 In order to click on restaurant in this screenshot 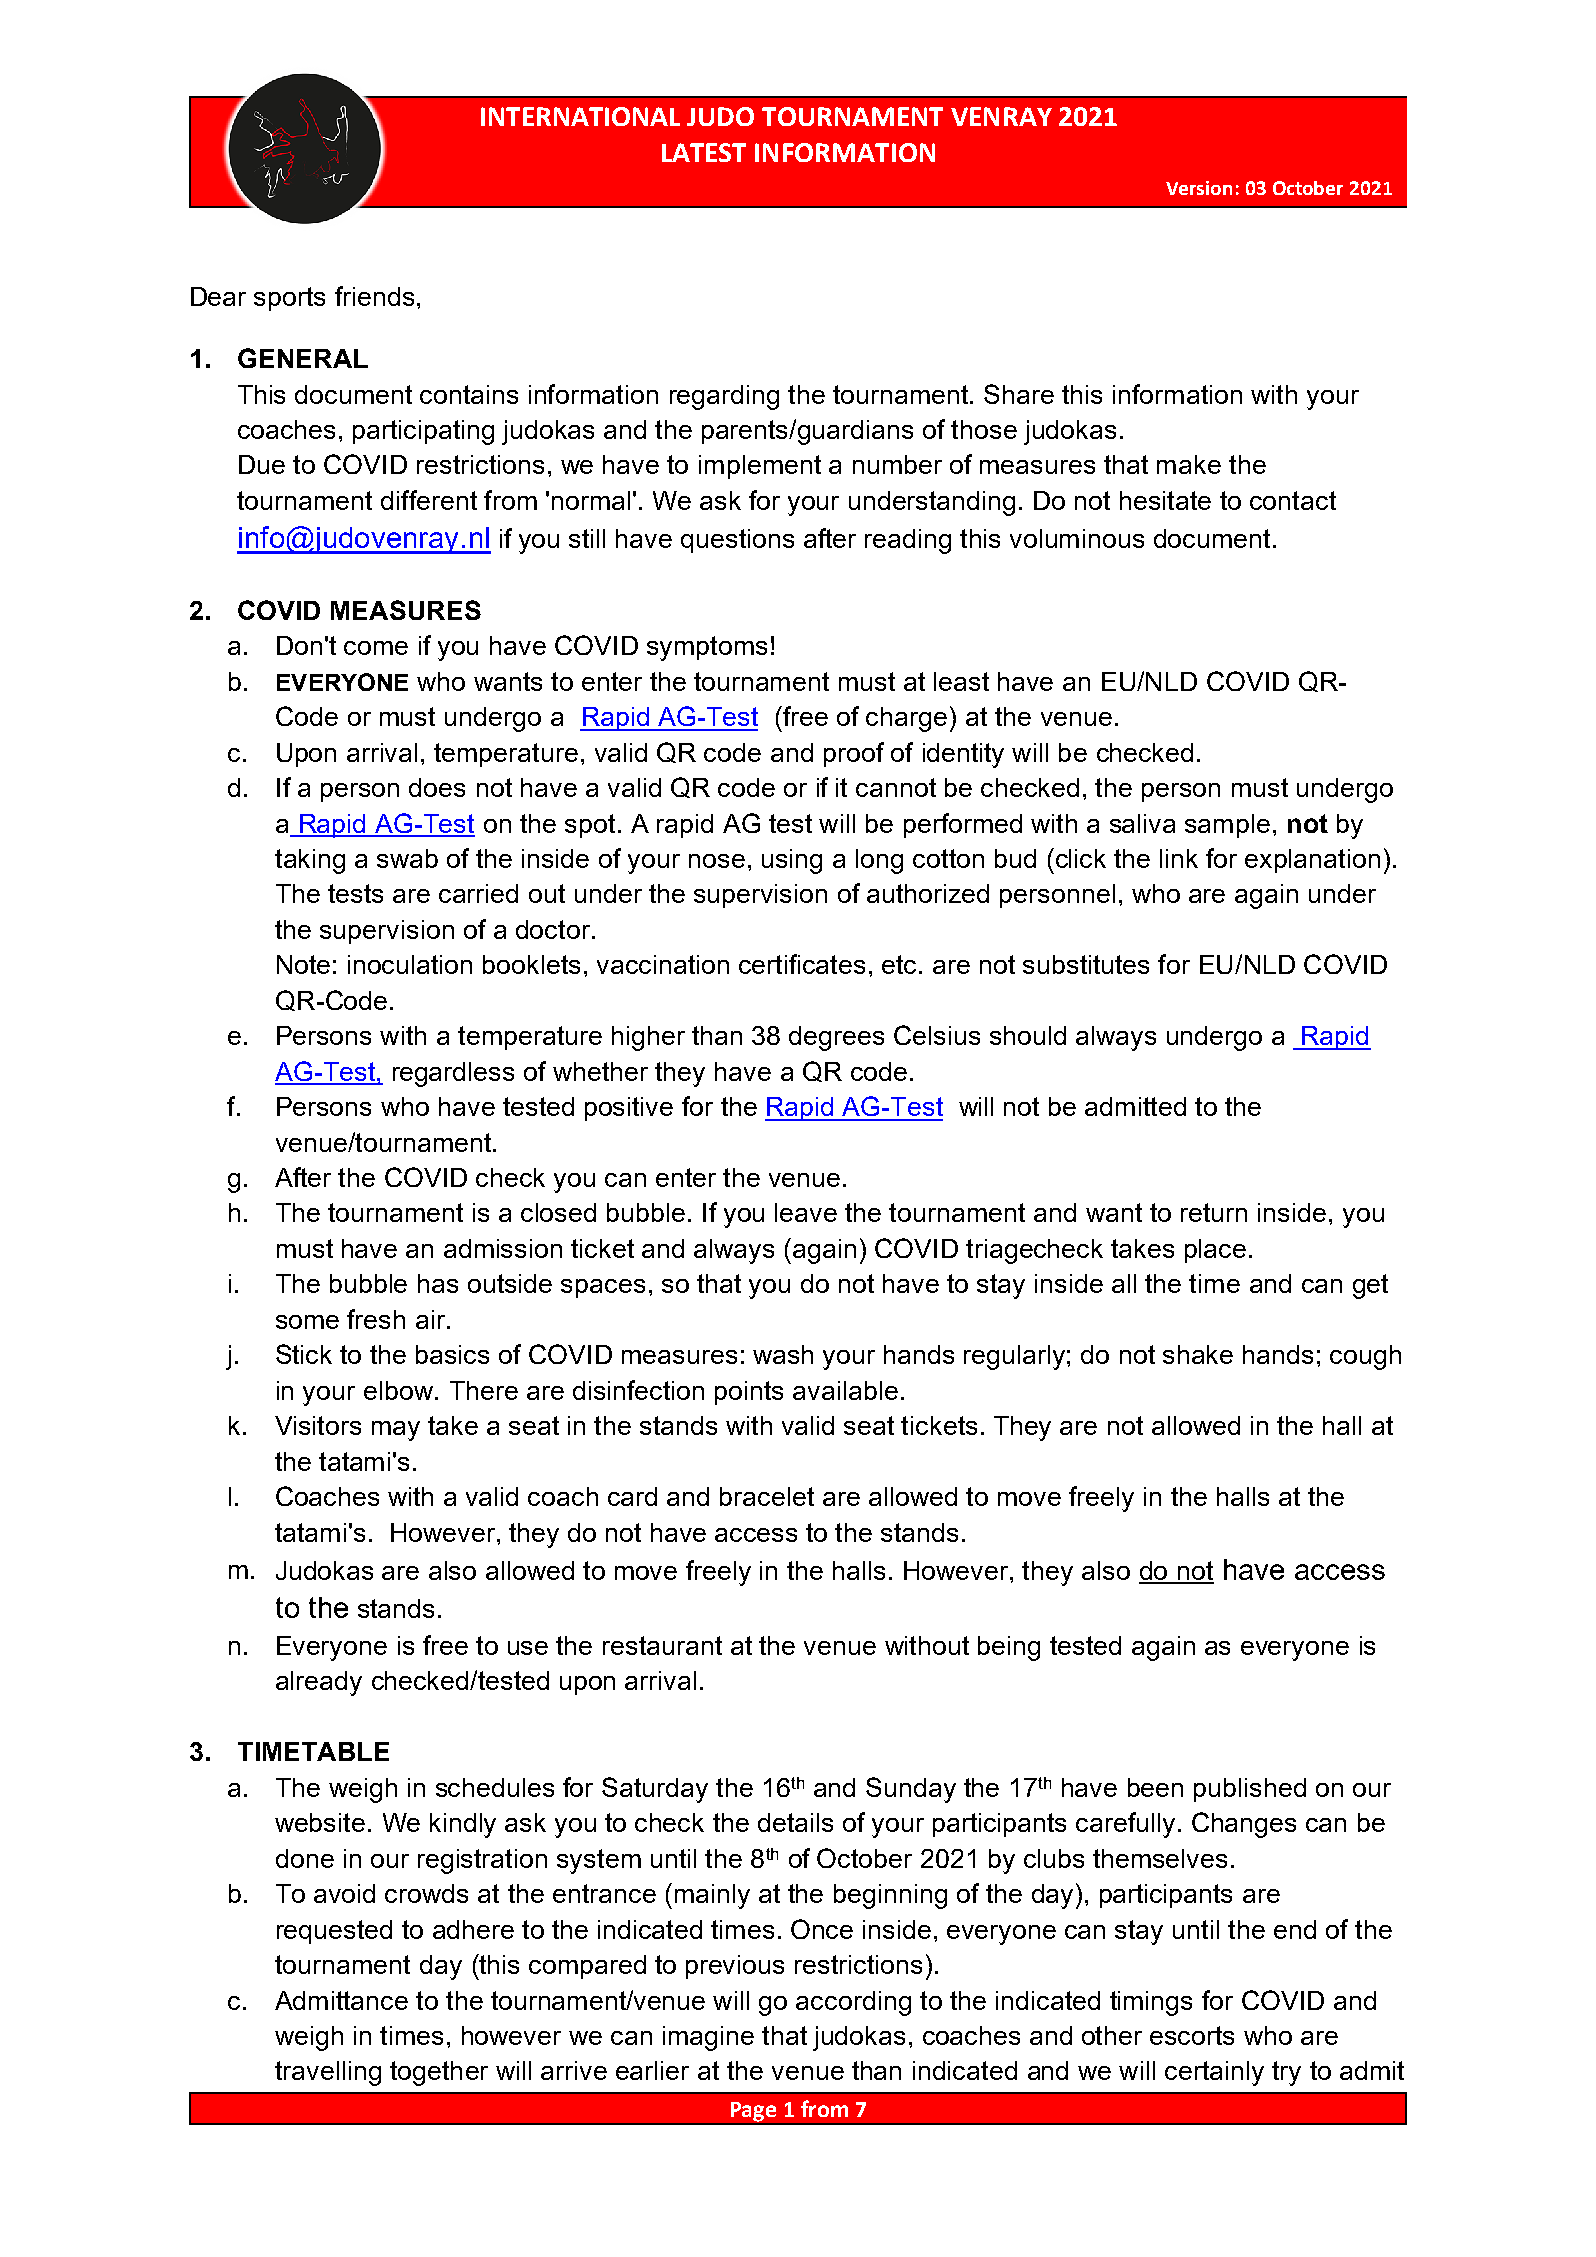, I will do `click(662, 1645)`.
